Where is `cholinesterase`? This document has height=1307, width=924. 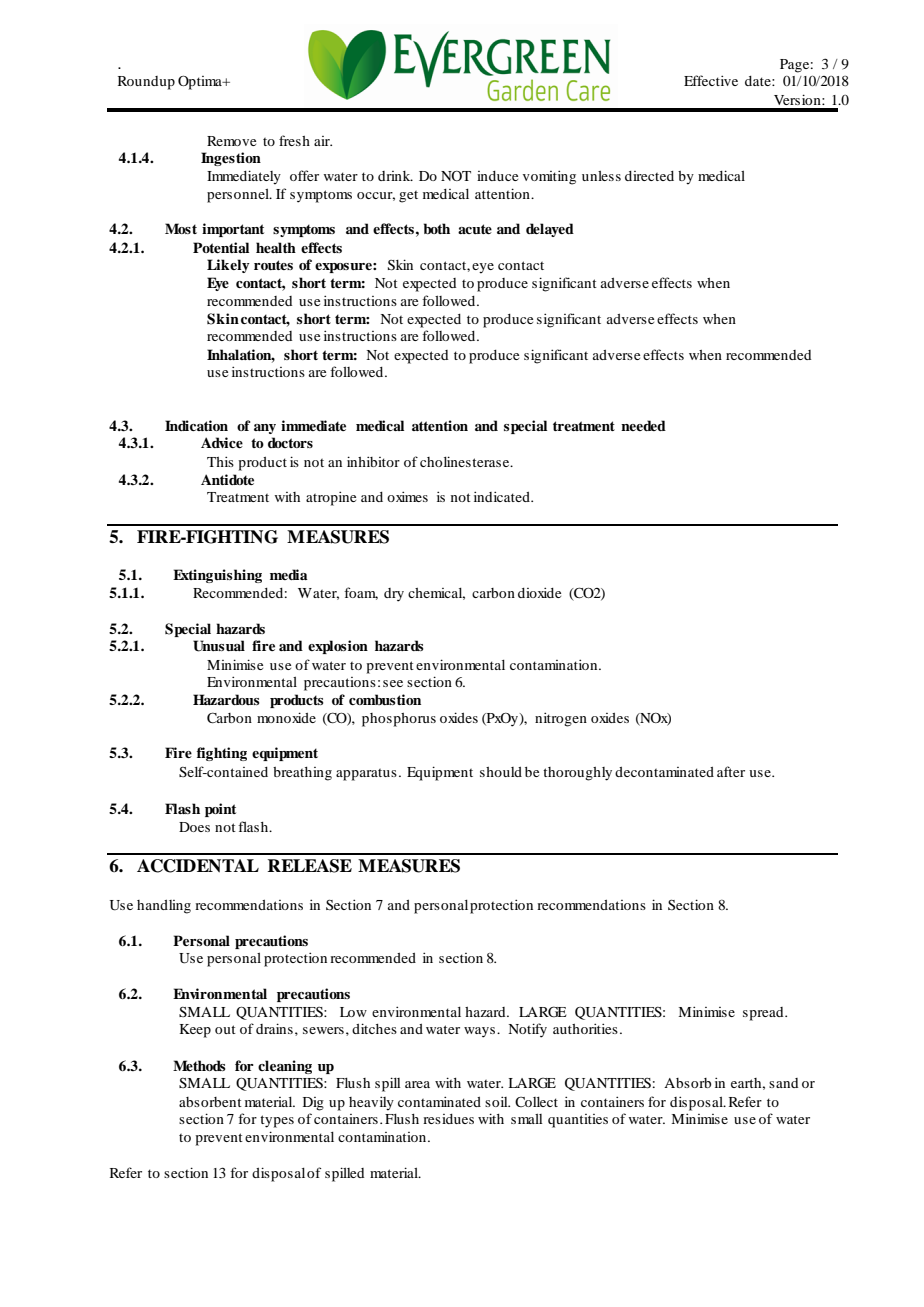 cholinesterase is located at coordinates (466, 461).
